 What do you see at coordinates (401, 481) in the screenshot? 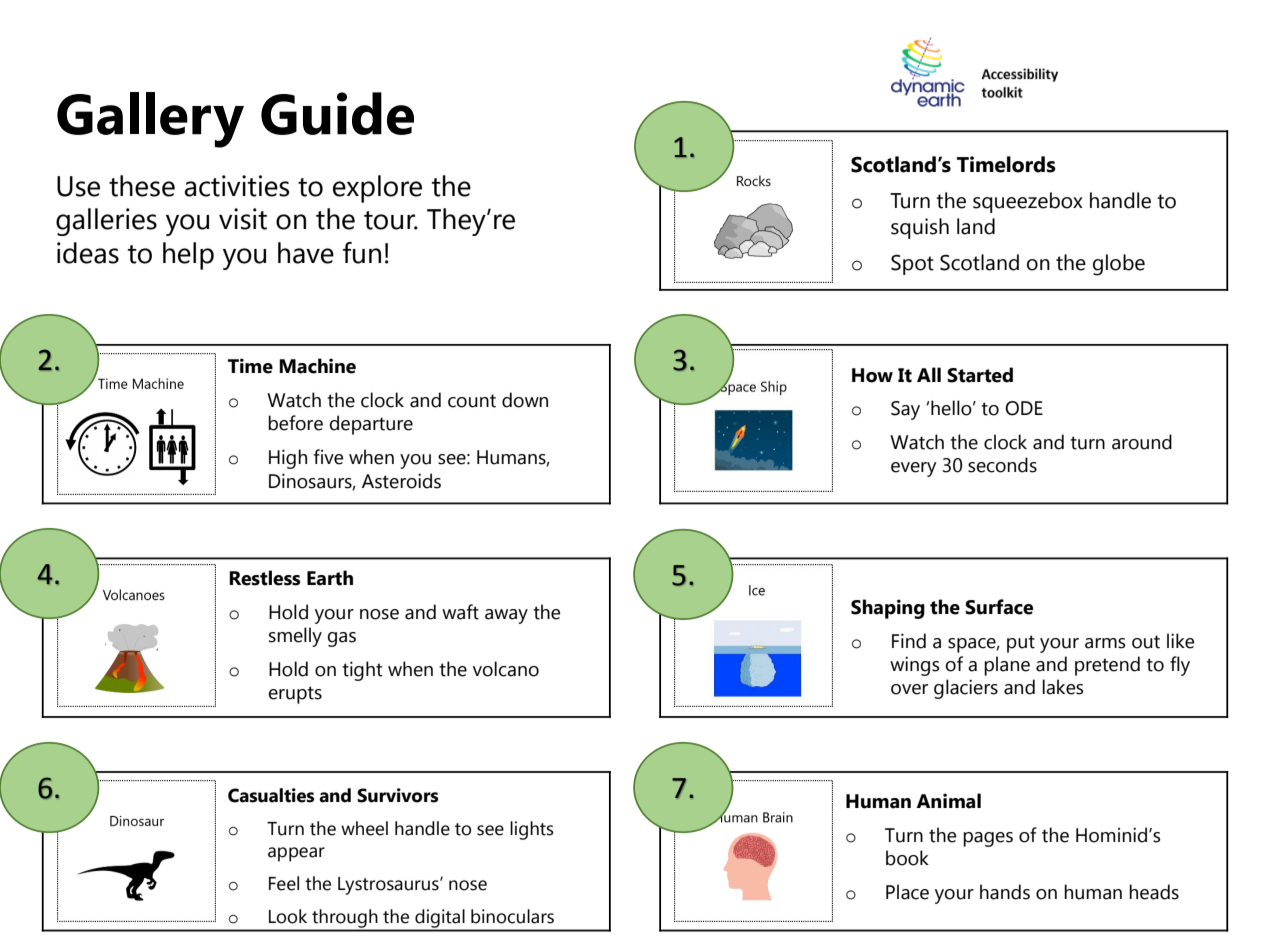
I see `Asteroids` at bounding box center [401, 481].
